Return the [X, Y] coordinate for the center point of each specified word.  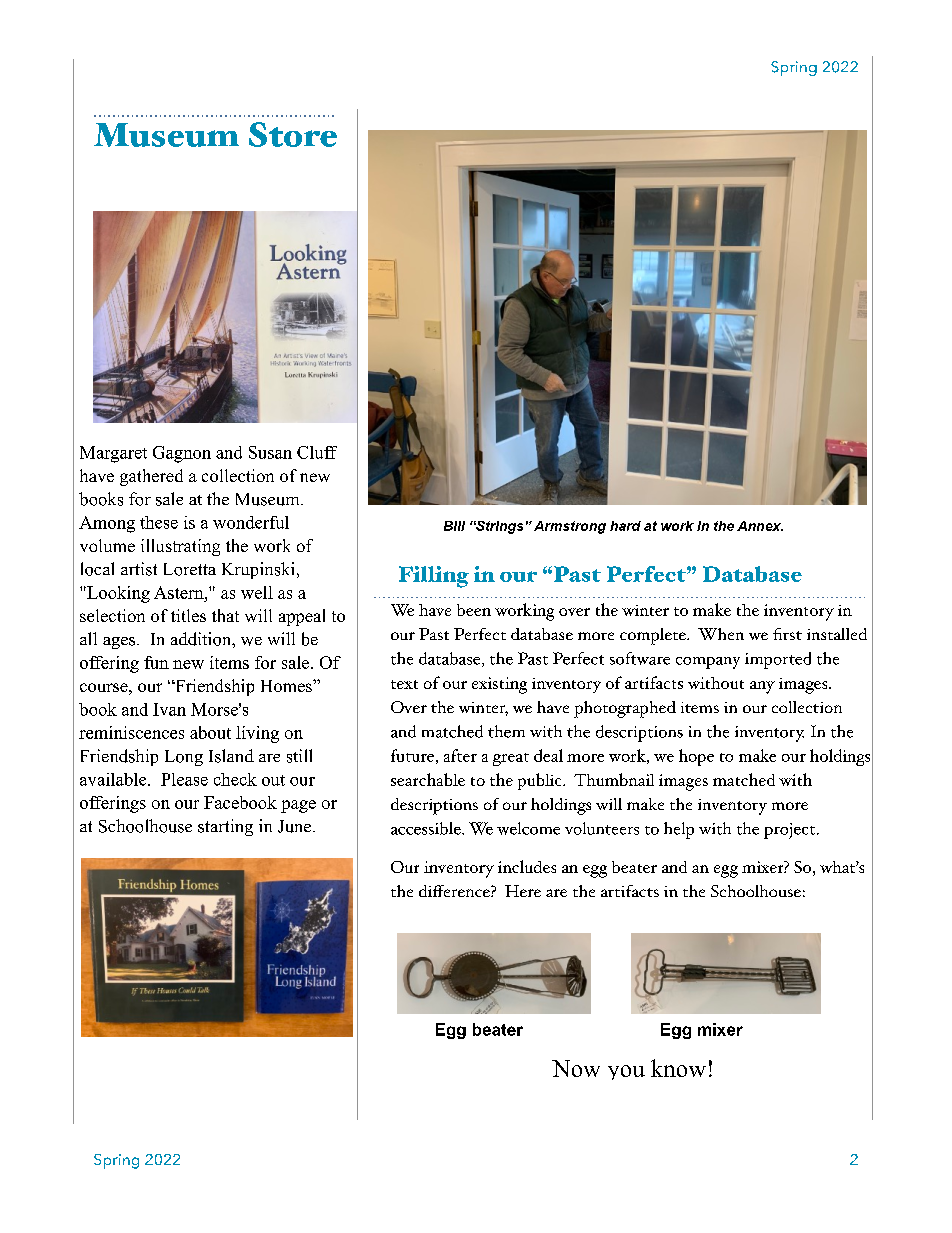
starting [225, 827]
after [460, 755]
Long [184, 758]
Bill [454, 526]
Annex [760, 526]
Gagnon [182, 454]
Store [293, 134]
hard [625, 526]
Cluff [317, 452]
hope [696, 757]
